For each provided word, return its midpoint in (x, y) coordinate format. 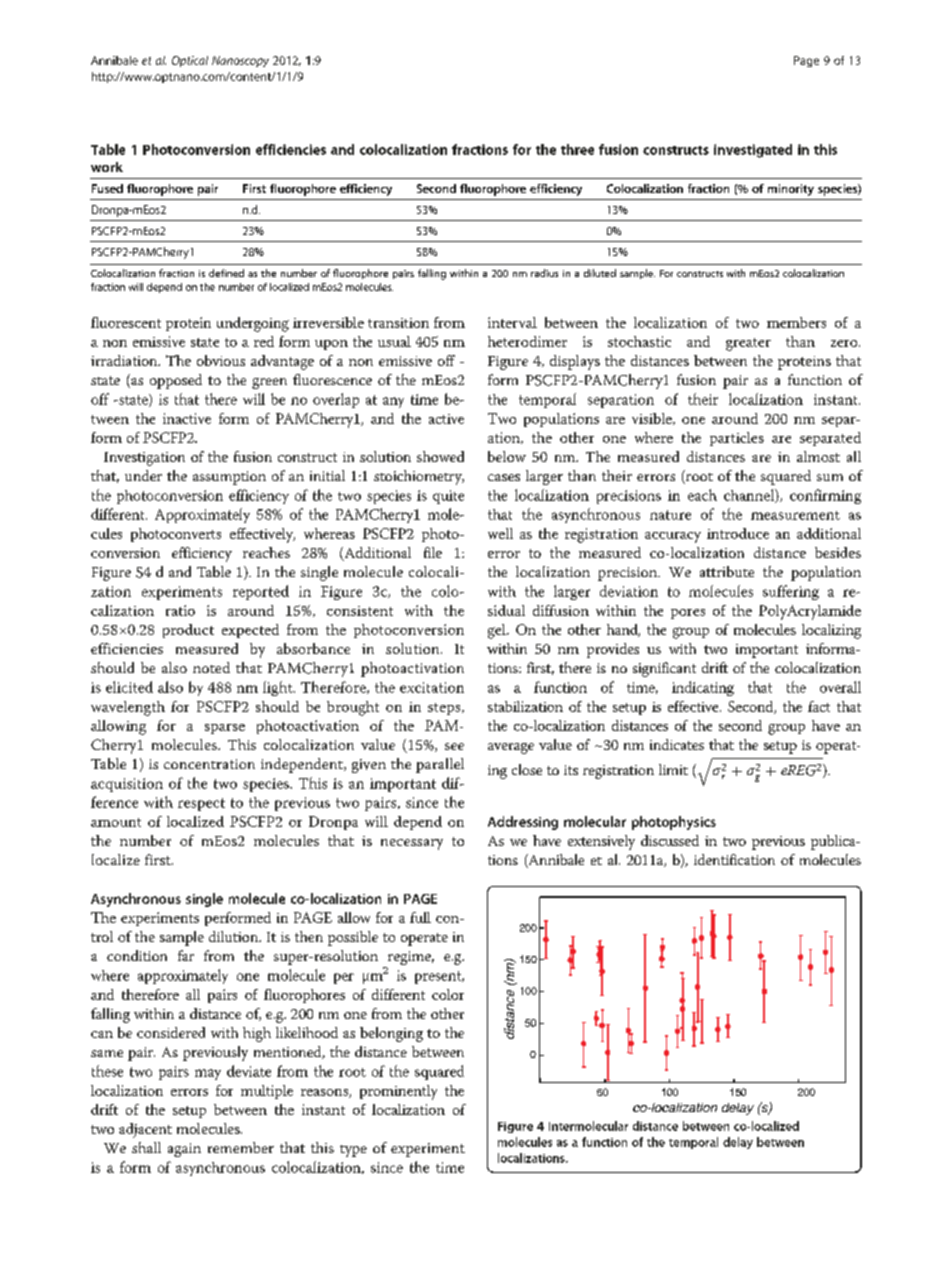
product (188, 631)
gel (498, 631)
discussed (670, 840)
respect (201, 804)
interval (512, 322)
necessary (412, 844)
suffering (791, 592)
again (184, 1150)
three (577, 149)
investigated (753, 151)
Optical (190, 61)
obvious (221, 360)
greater (748, 344)
